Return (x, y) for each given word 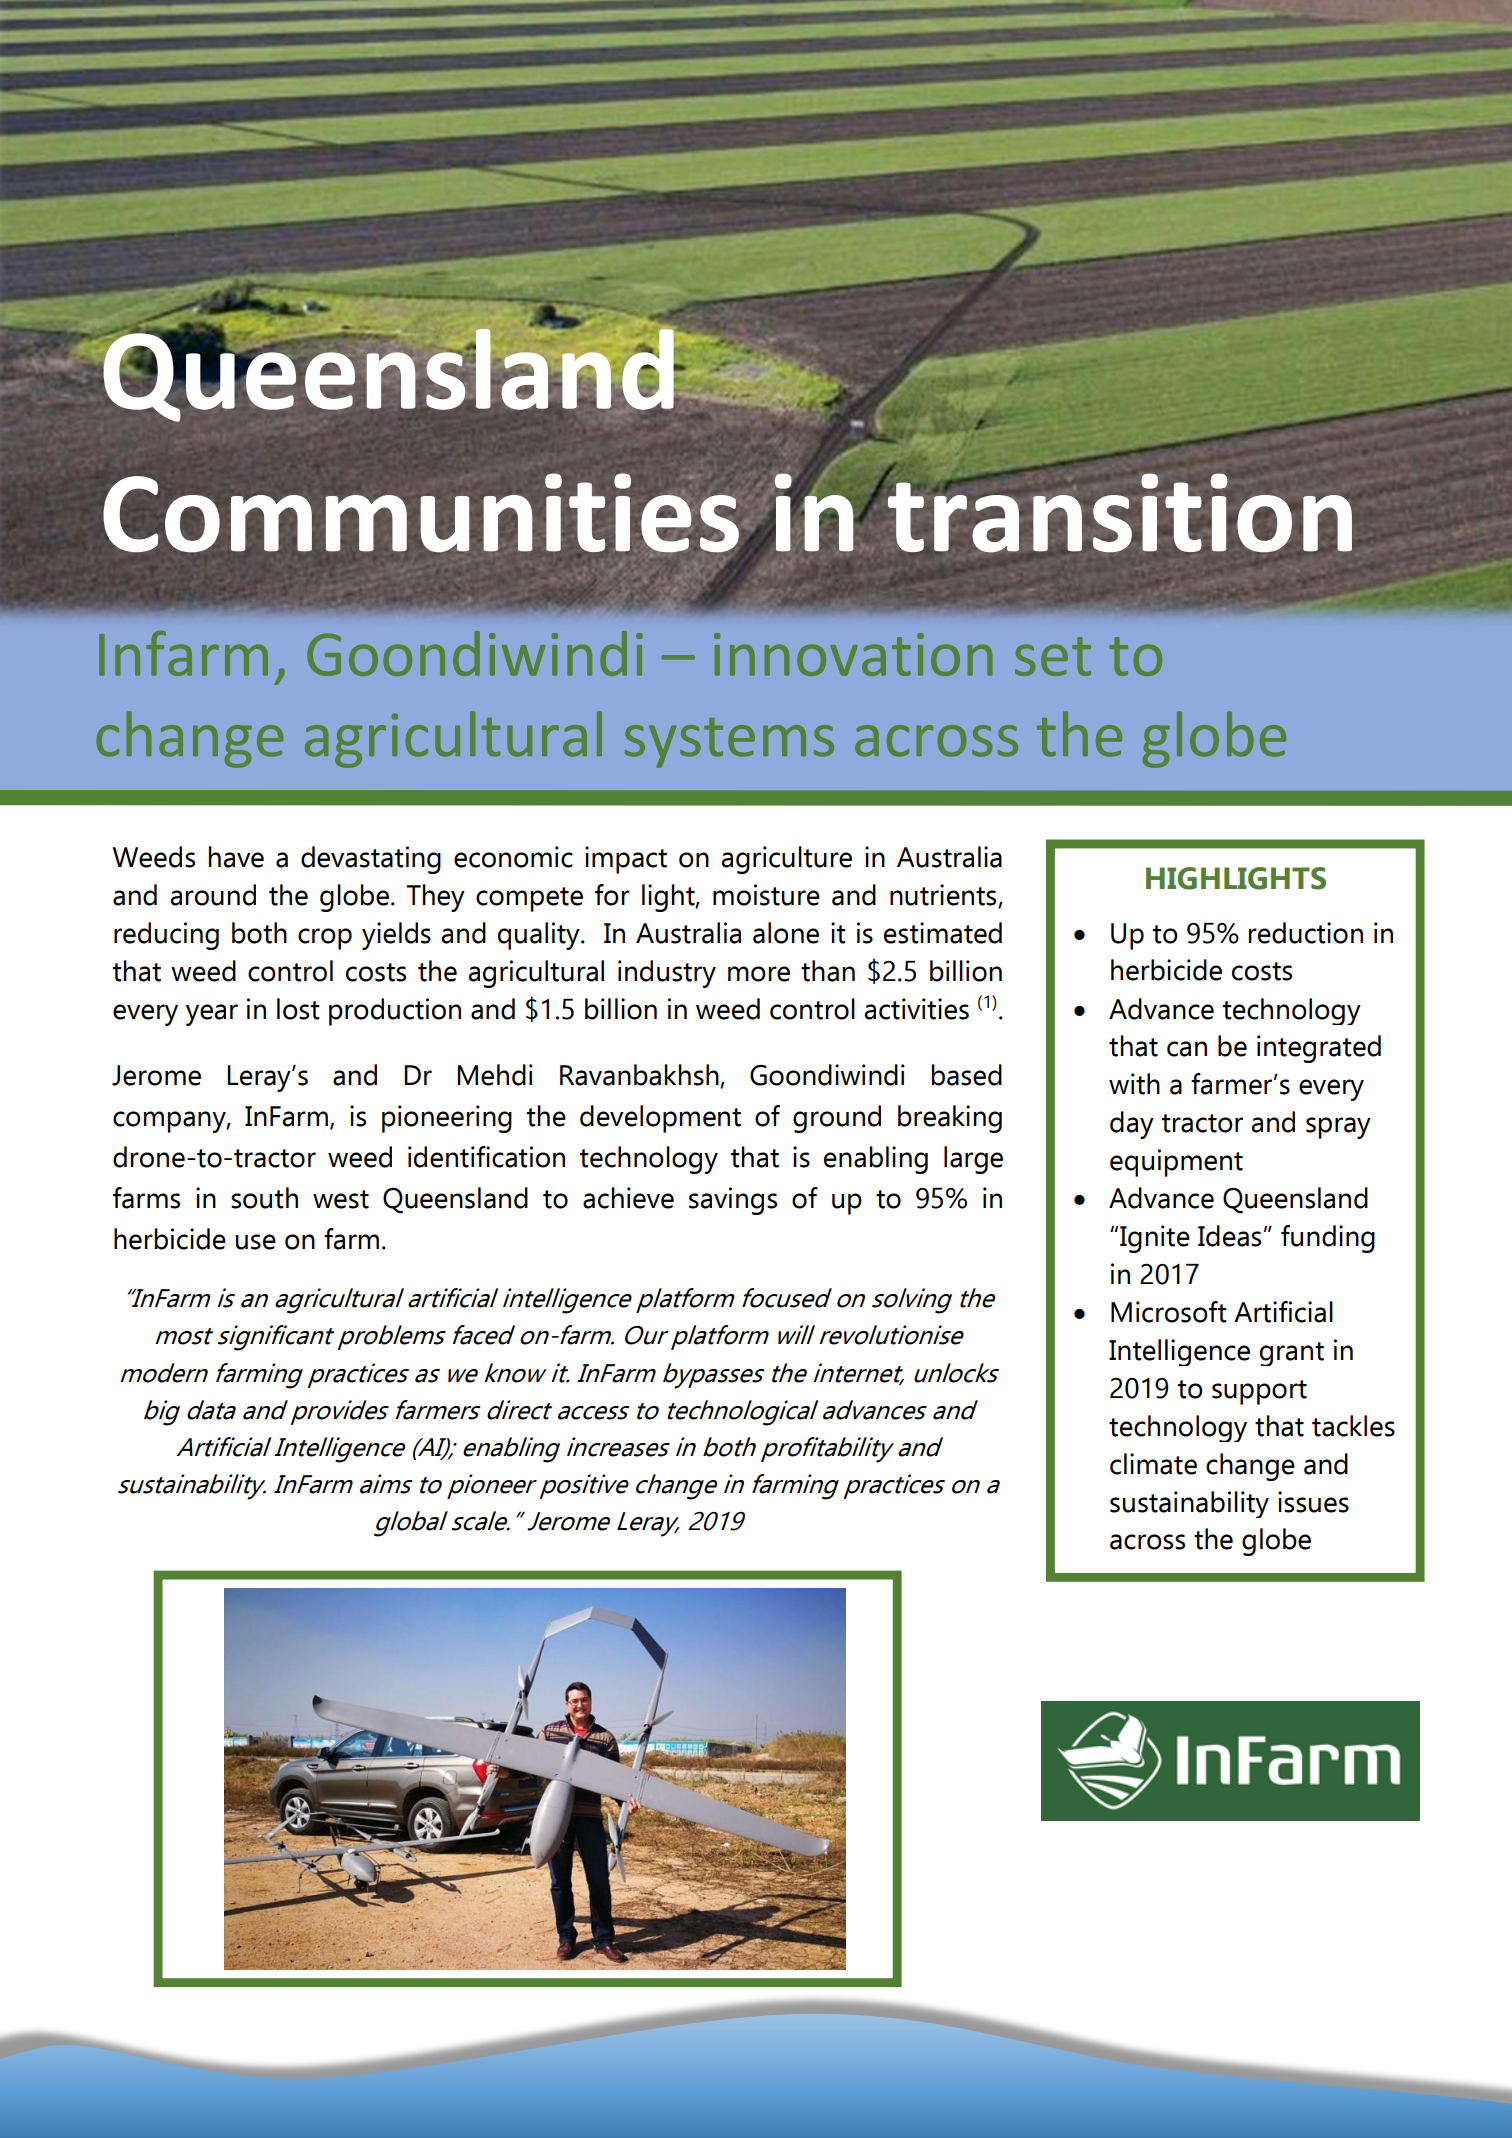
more (759, 974)
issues (1313, 1502)
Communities (421, 514)
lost (298, 1009)
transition (1118, 512)
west (341, 1199)
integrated (1319, 1049)
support (1259, 1392)
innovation (853, 654)
